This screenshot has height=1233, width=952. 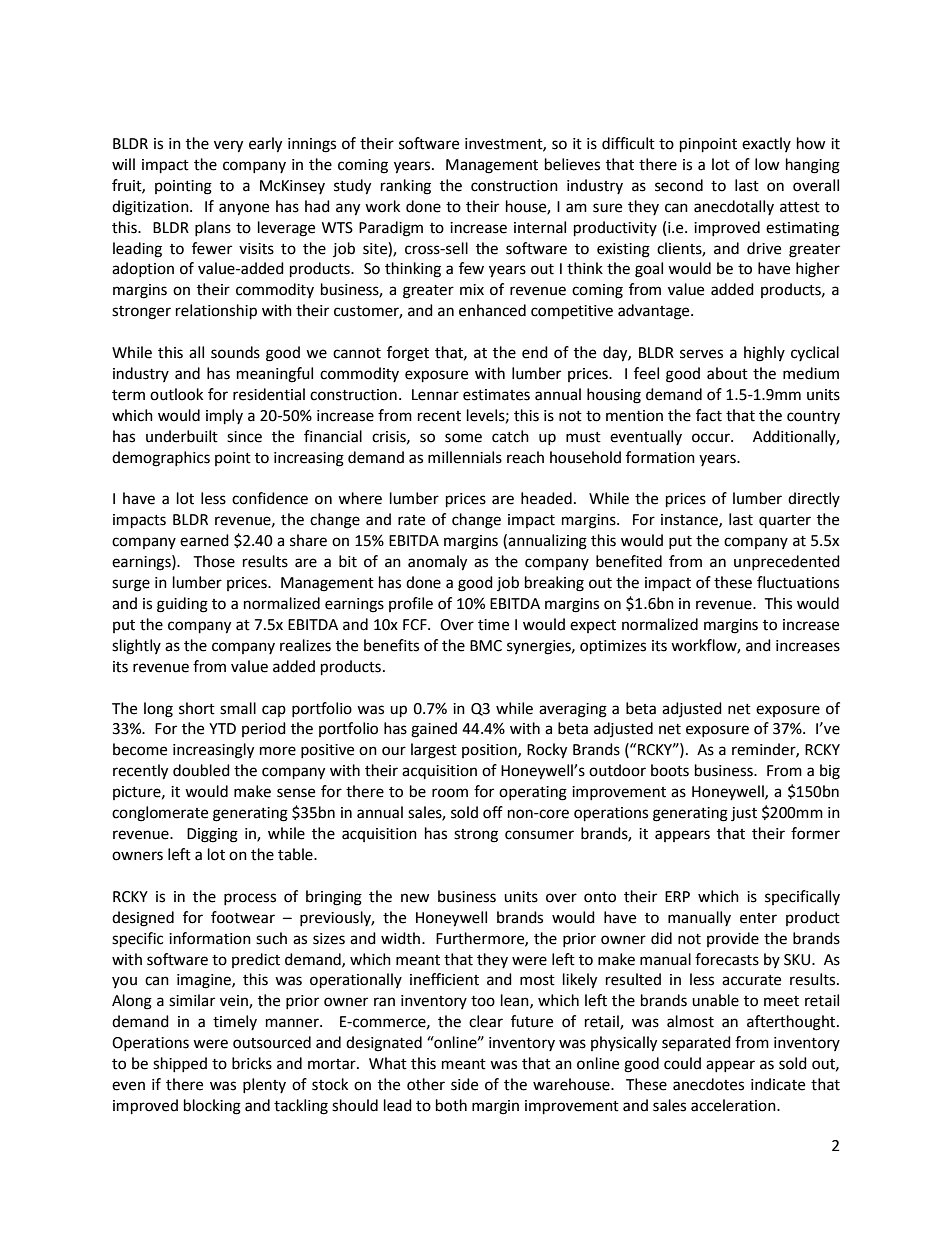 I want to click on sounds, so click(x=235, y=352).
